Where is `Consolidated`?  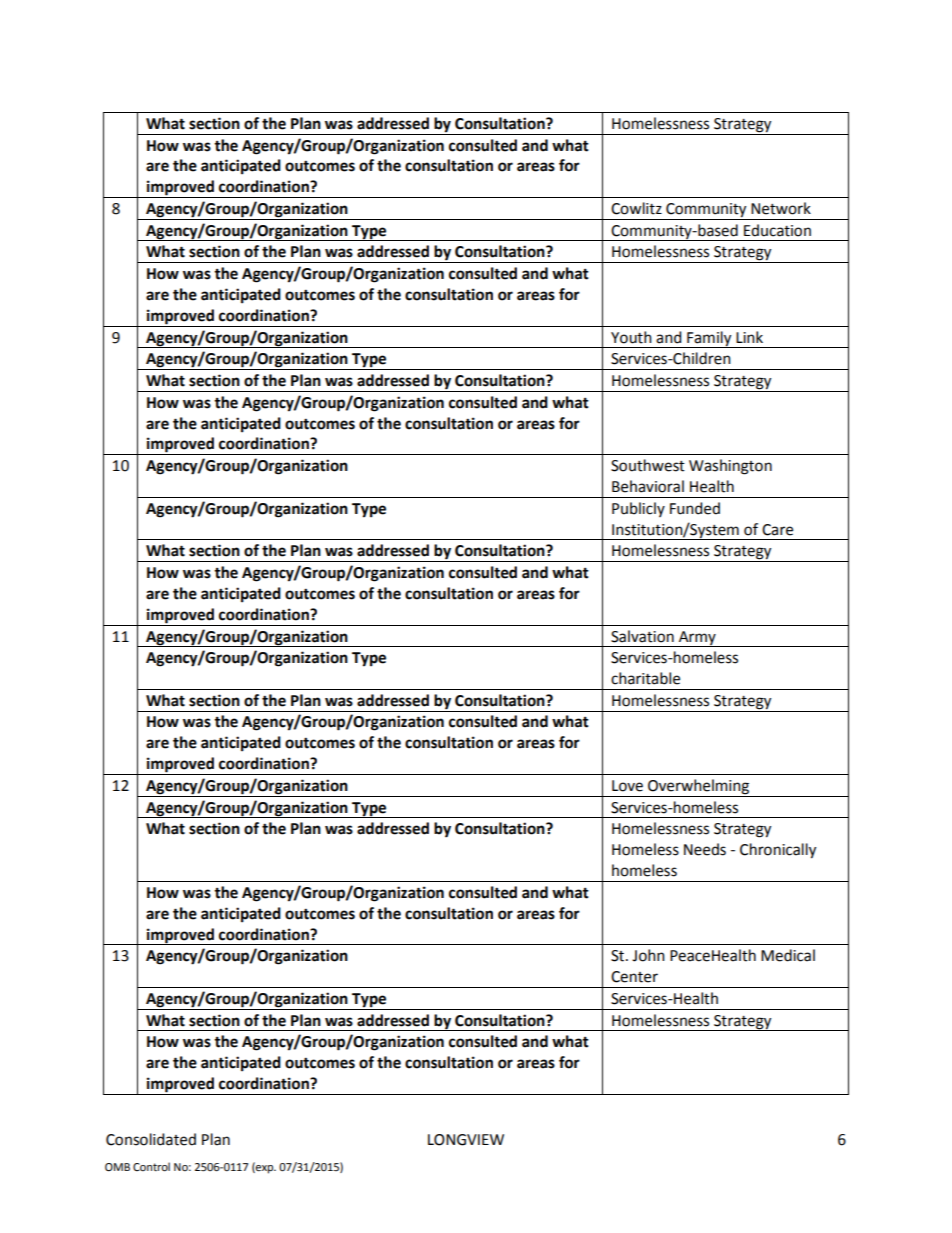
Consolidated is located at coordinates (151, 1139).
